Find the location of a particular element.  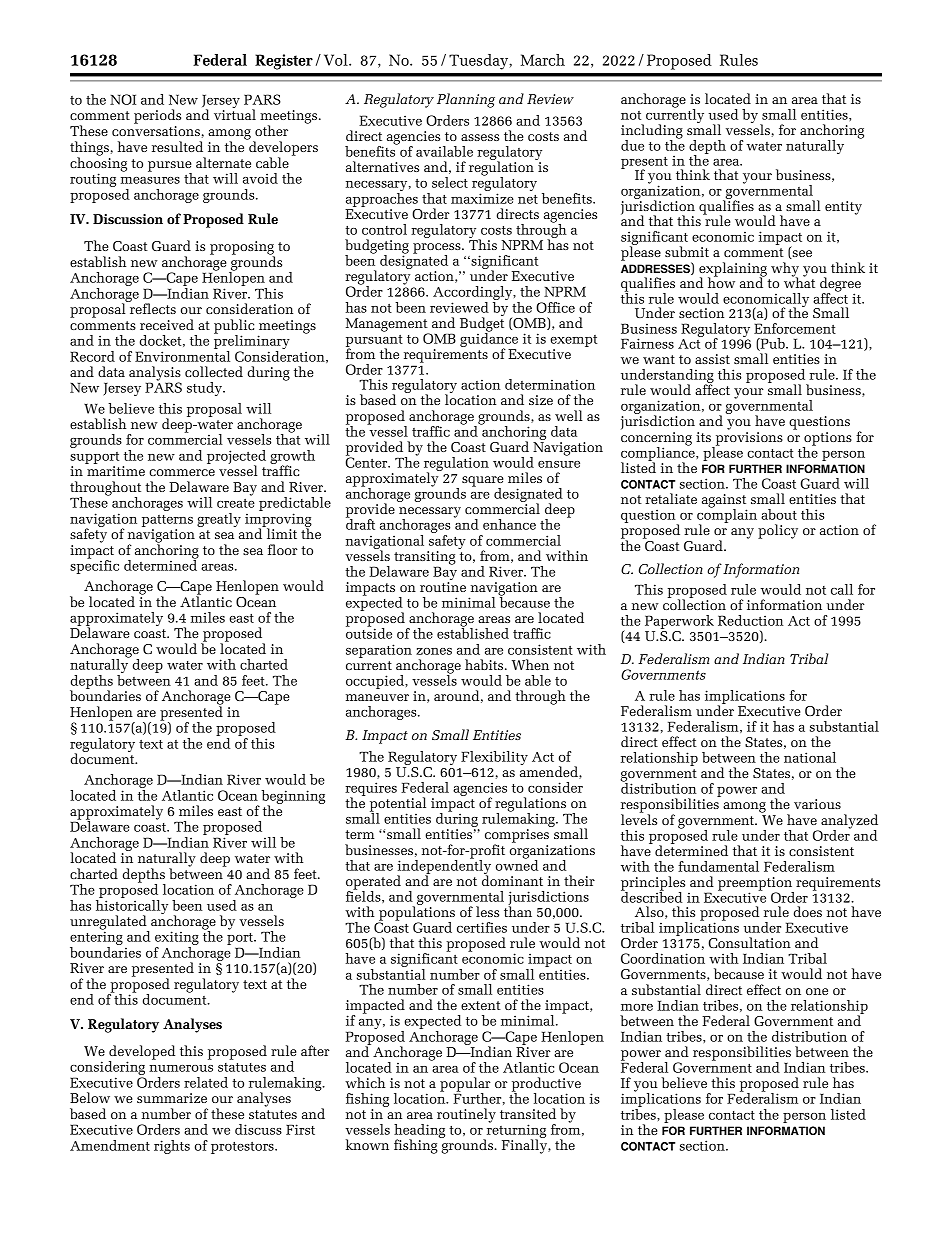

Environmental is located at coordinates (182, 355).
